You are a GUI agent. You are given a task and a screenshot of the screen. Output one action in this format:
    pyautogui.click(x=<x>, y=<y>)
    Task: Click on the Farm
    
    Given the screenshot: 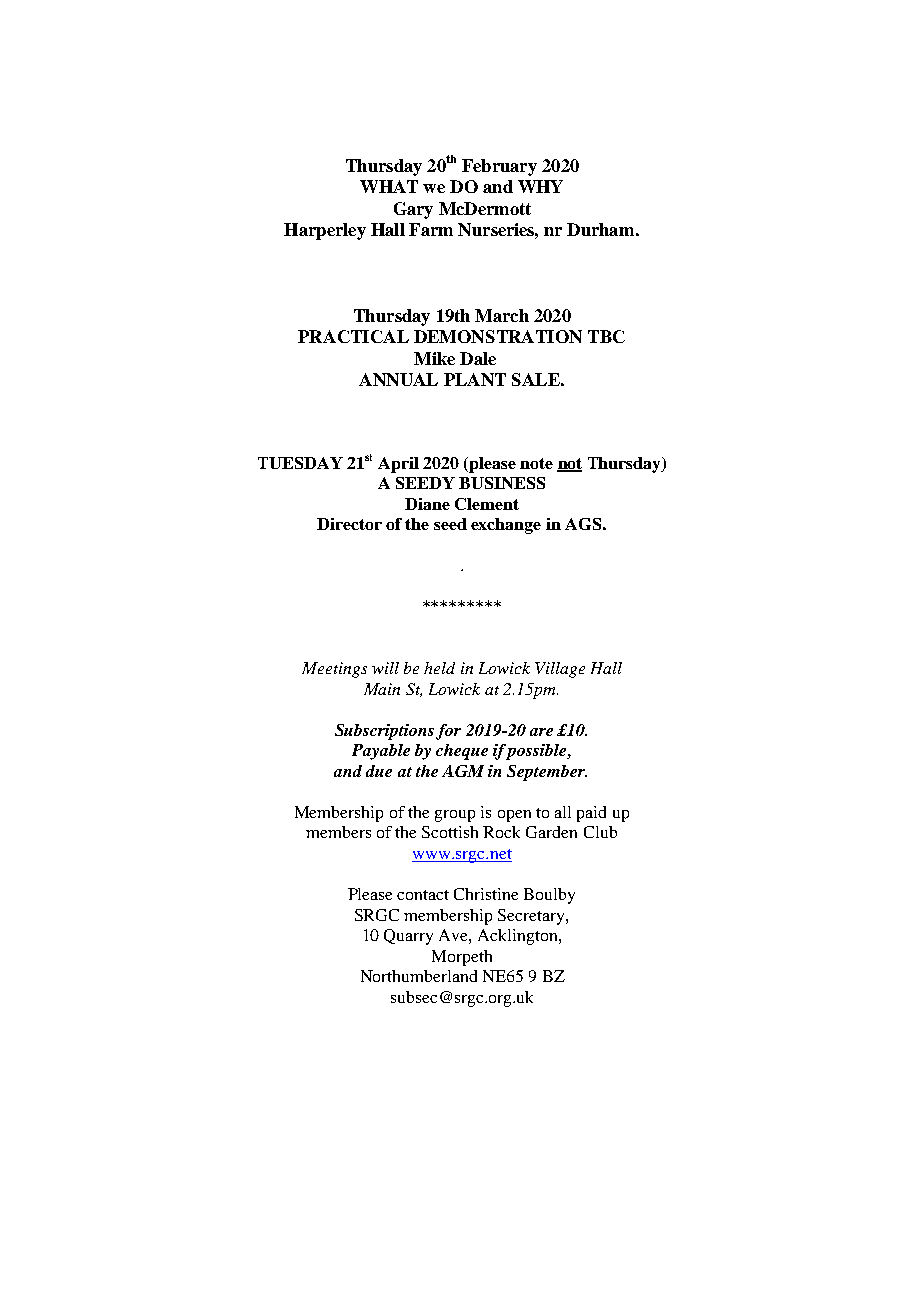 What is the action you would take?
    pyautogui.click(x=431, y=229)
